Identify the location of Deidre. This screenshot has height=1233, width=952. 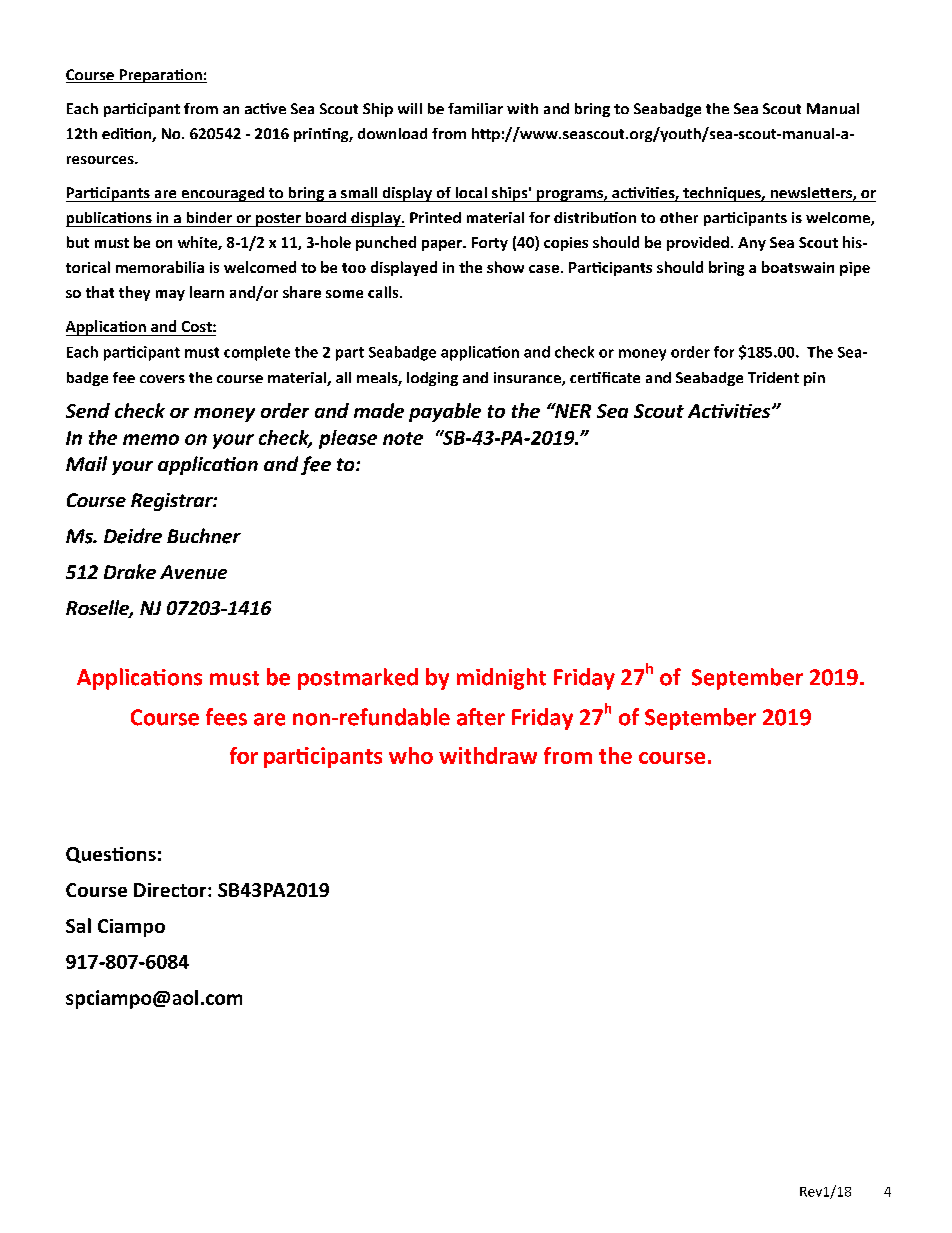
(133, 536).
